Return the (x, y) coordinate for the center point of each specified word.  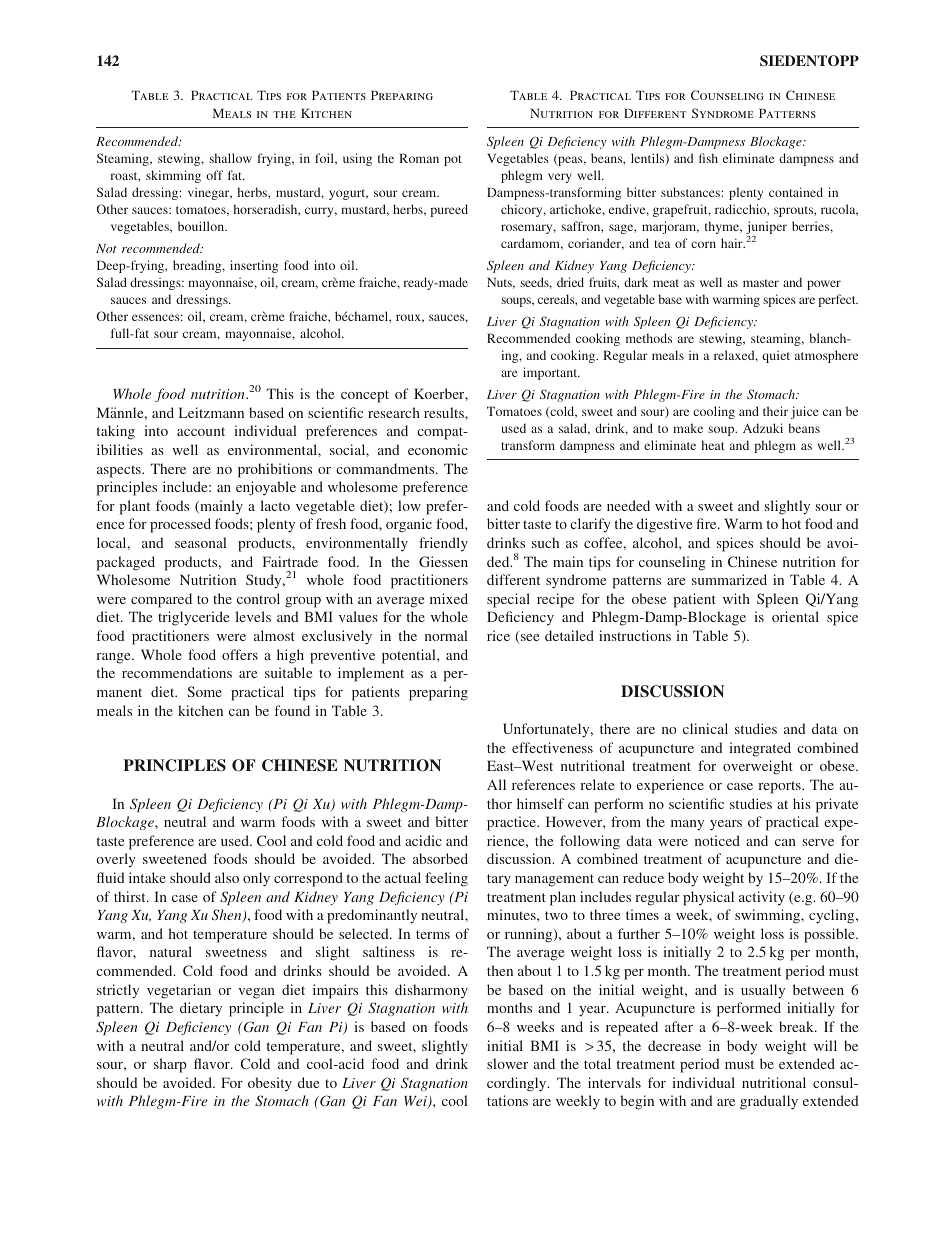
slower (507, 1063)
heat (713, 445)
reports (780, 787)
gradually (769, 1102)
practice (513, 823)
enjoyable (266, 488)
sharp (170, 1065)
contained (796, 192)
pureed (449, 210)
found (292, 710)
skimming (173, 176)
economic (438, 449)
